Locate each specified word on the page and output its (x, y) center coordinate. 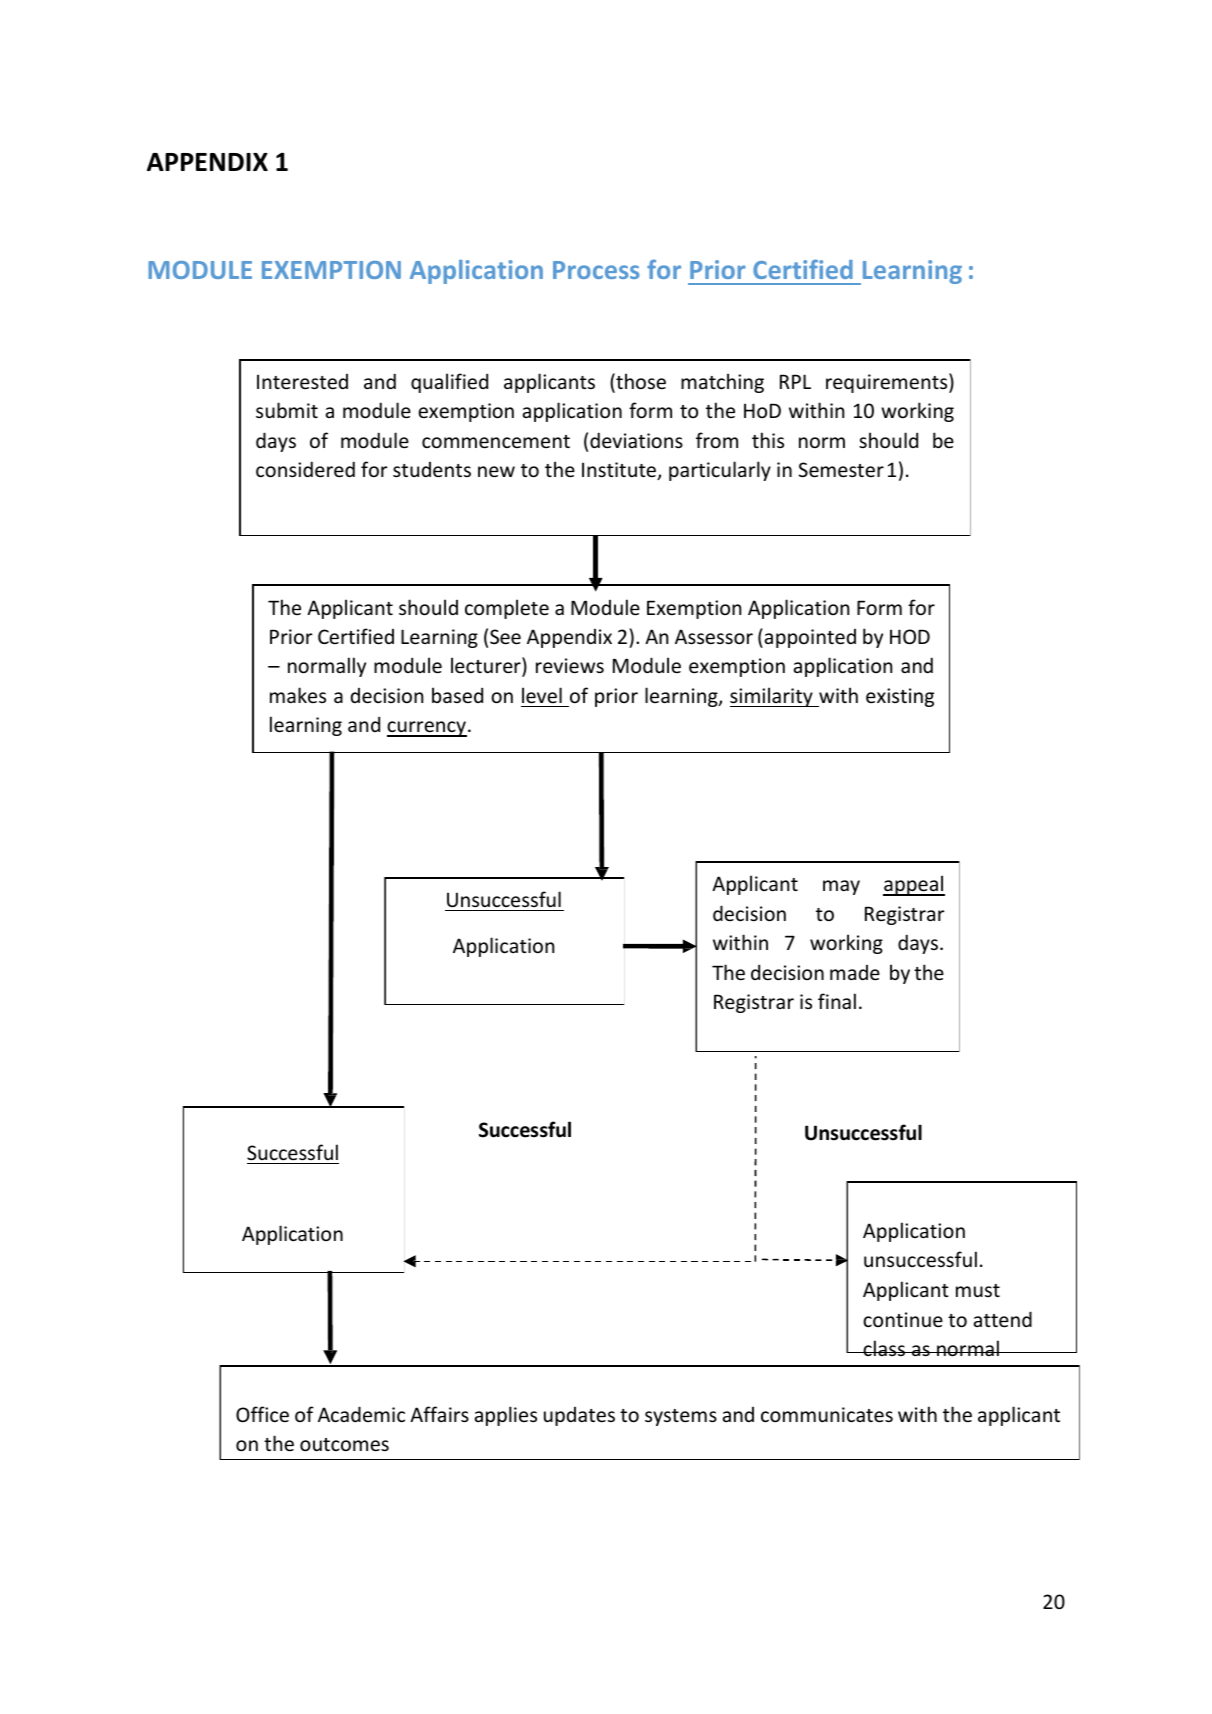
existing (900, 697)
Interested (302, 381)
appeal (914, 885)
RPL (795, 381)
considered (305, 469)
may (841, 887)
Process (596, 270)
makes (298, 695)
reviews (570, 665)
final (837, 1001)
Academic (361, 1414)
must (978, 1290)
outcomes (344, 1444)
